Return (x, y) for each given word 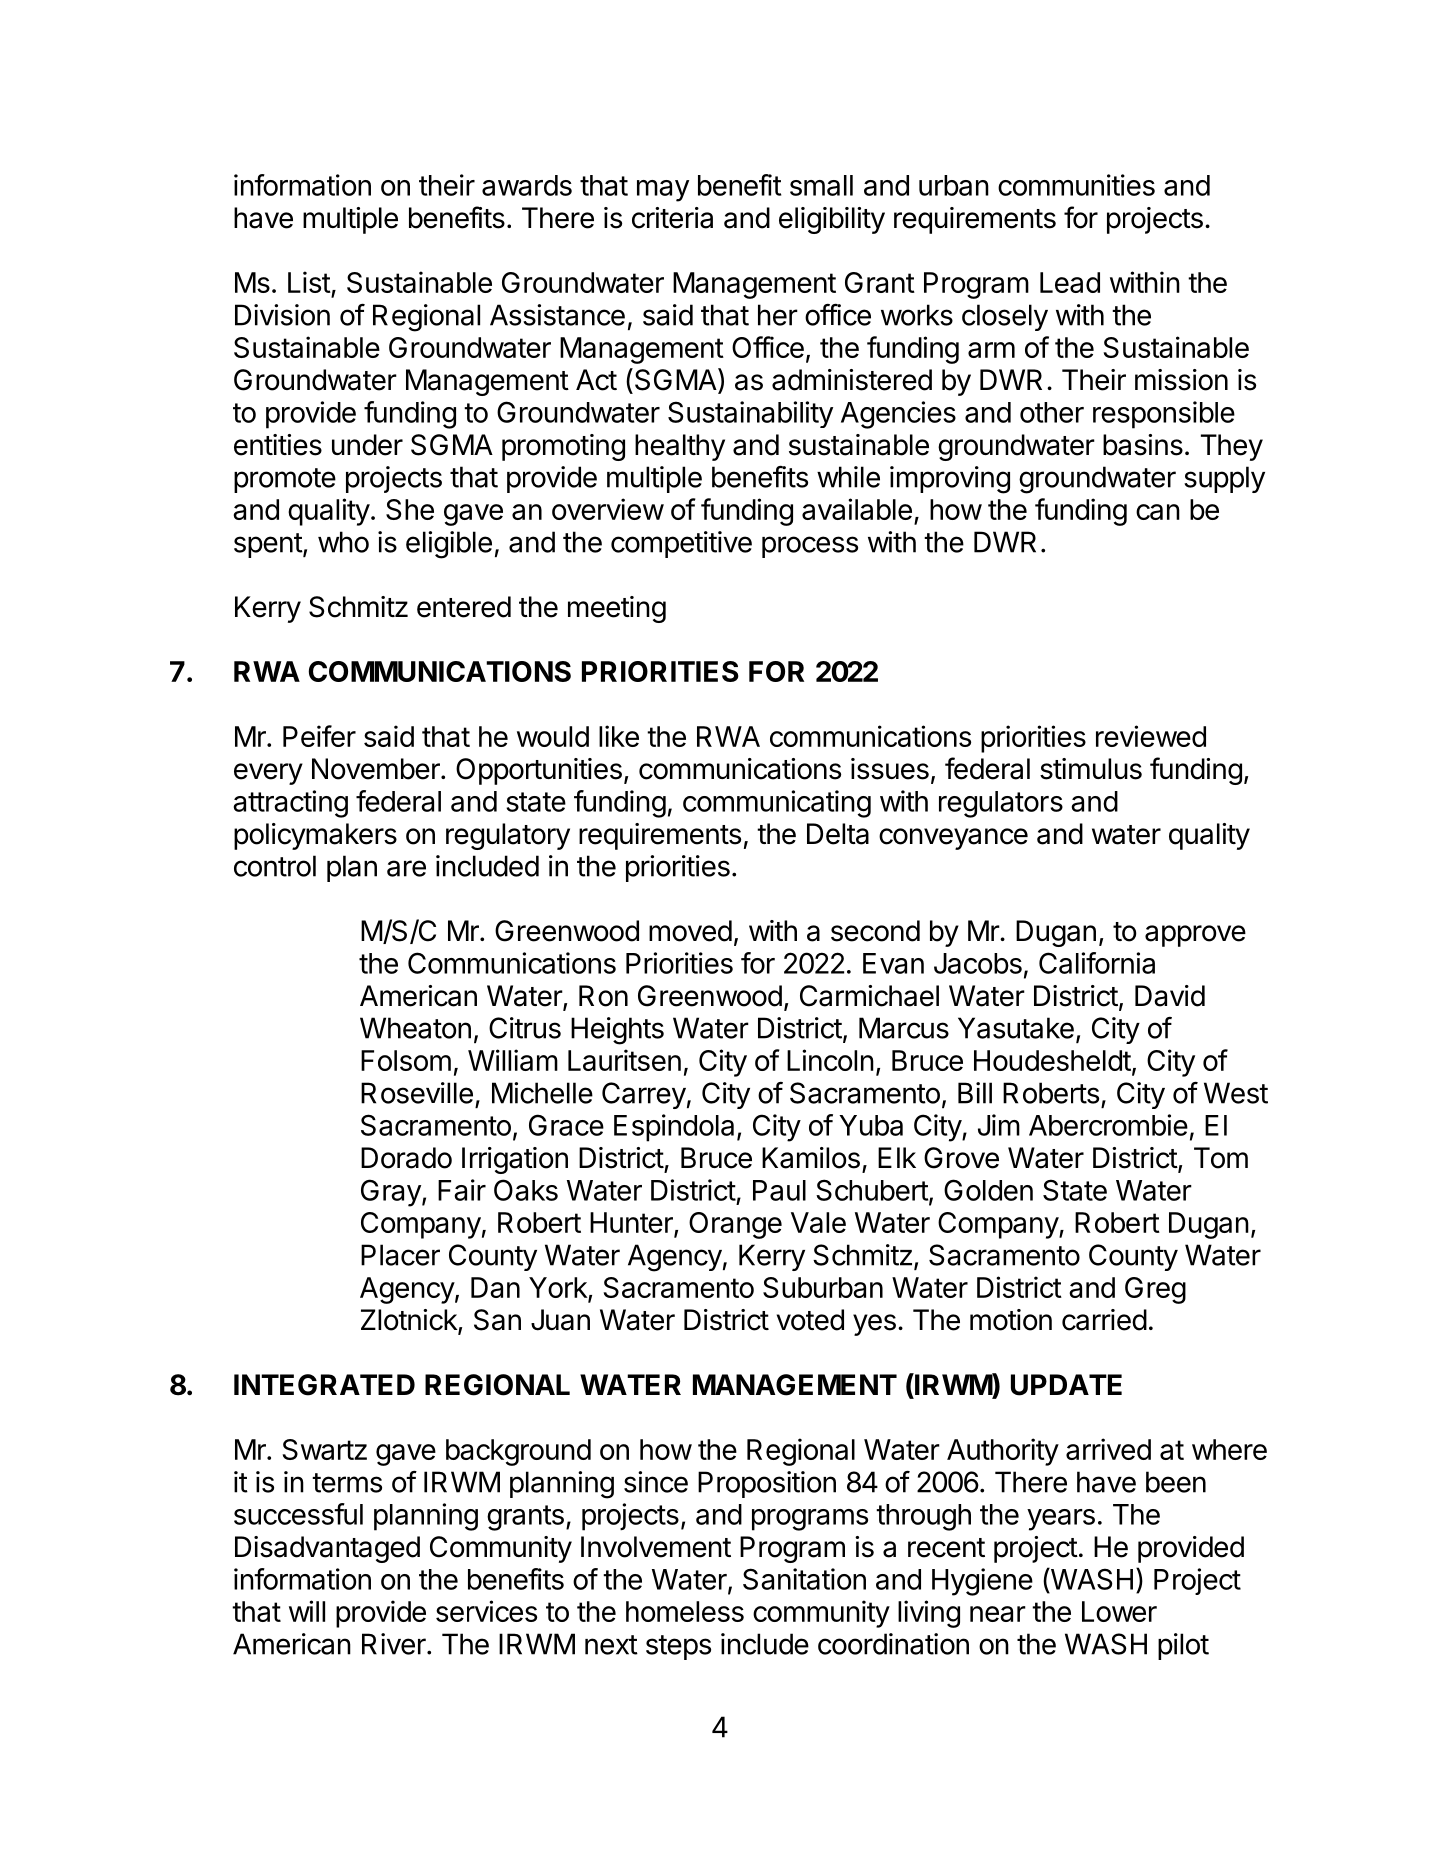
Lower (1119, 1611)
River (395, 1644)
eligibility (832, 220)
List (309, 282)
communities (1076, 185)
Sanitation (804, 1579)
